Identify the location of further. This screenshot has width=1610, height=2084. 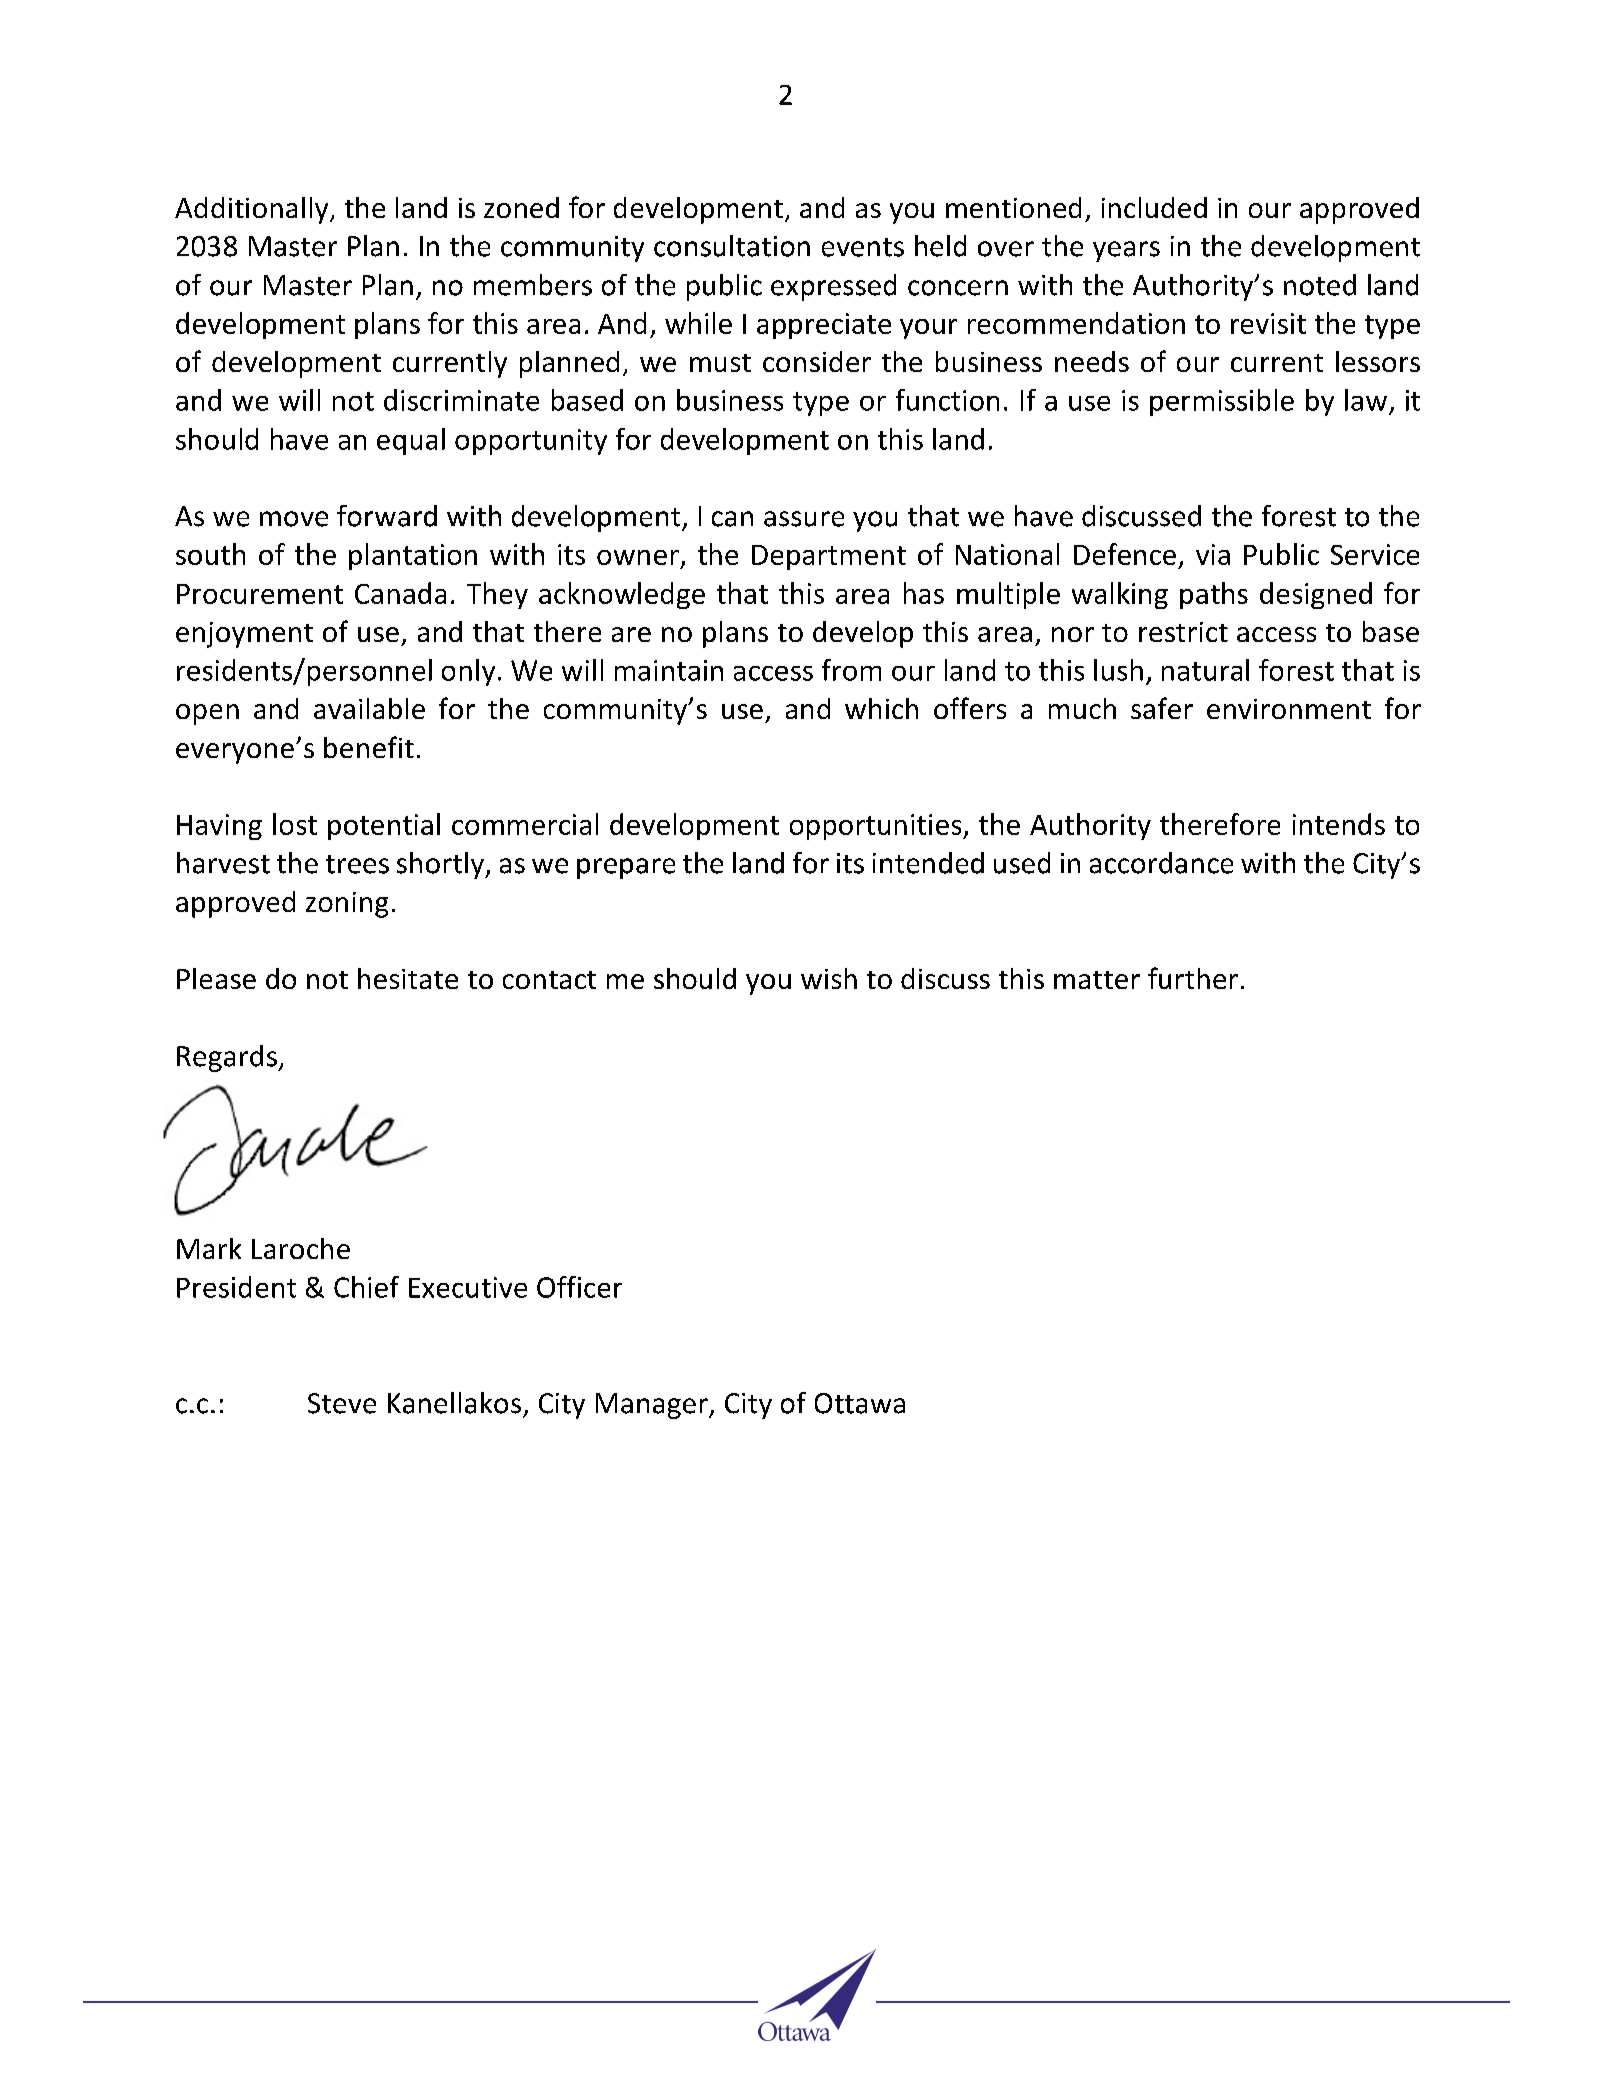
(1193, 978).
